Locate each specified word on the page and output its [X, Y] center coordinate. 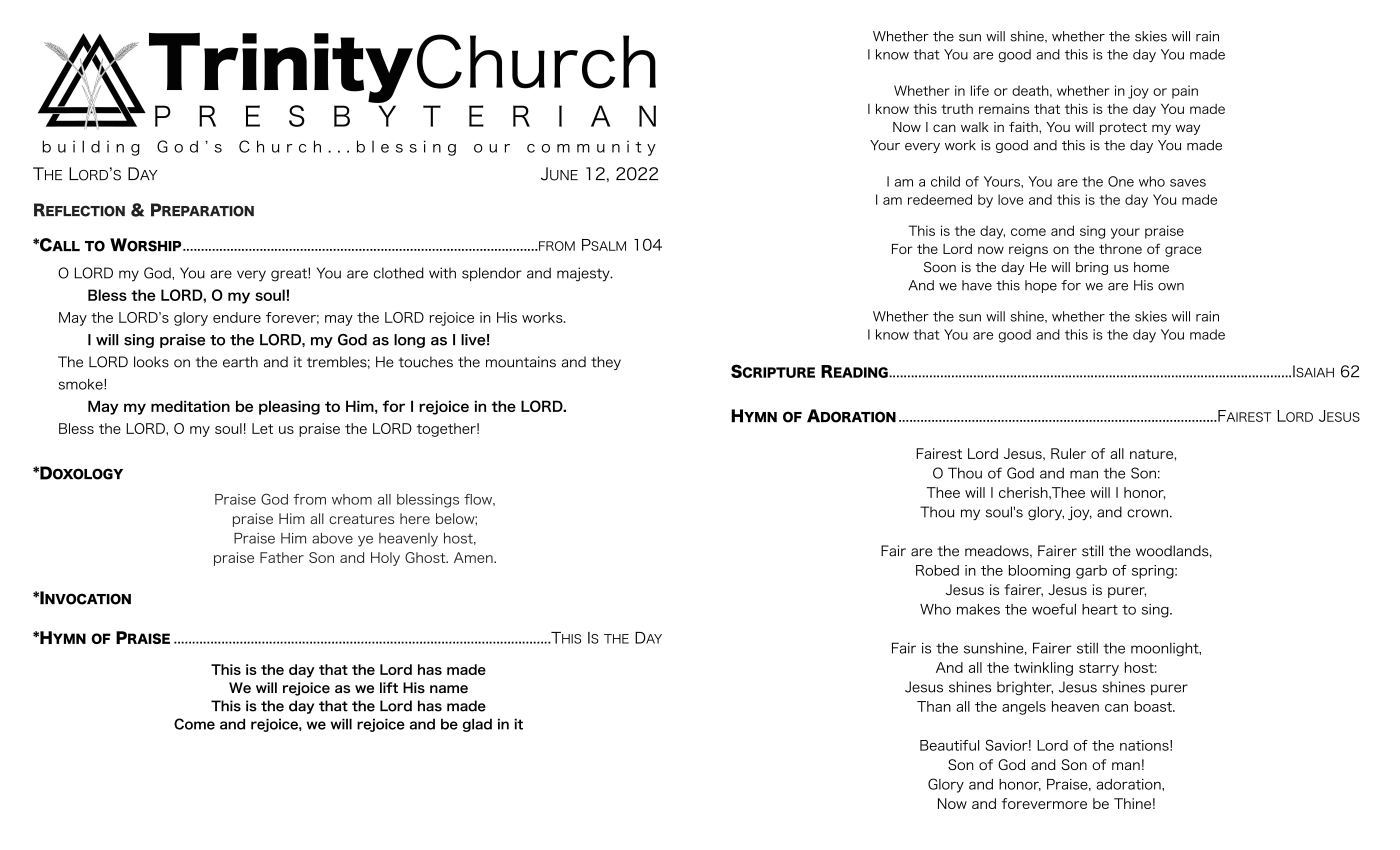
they [606, 363]
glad [477, 725]
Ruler [1068, 453]
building [91, 148]
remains [1004, 109]
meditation [190, 406]
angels [1024, 708]
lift [389, 687]
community [591, 148]
